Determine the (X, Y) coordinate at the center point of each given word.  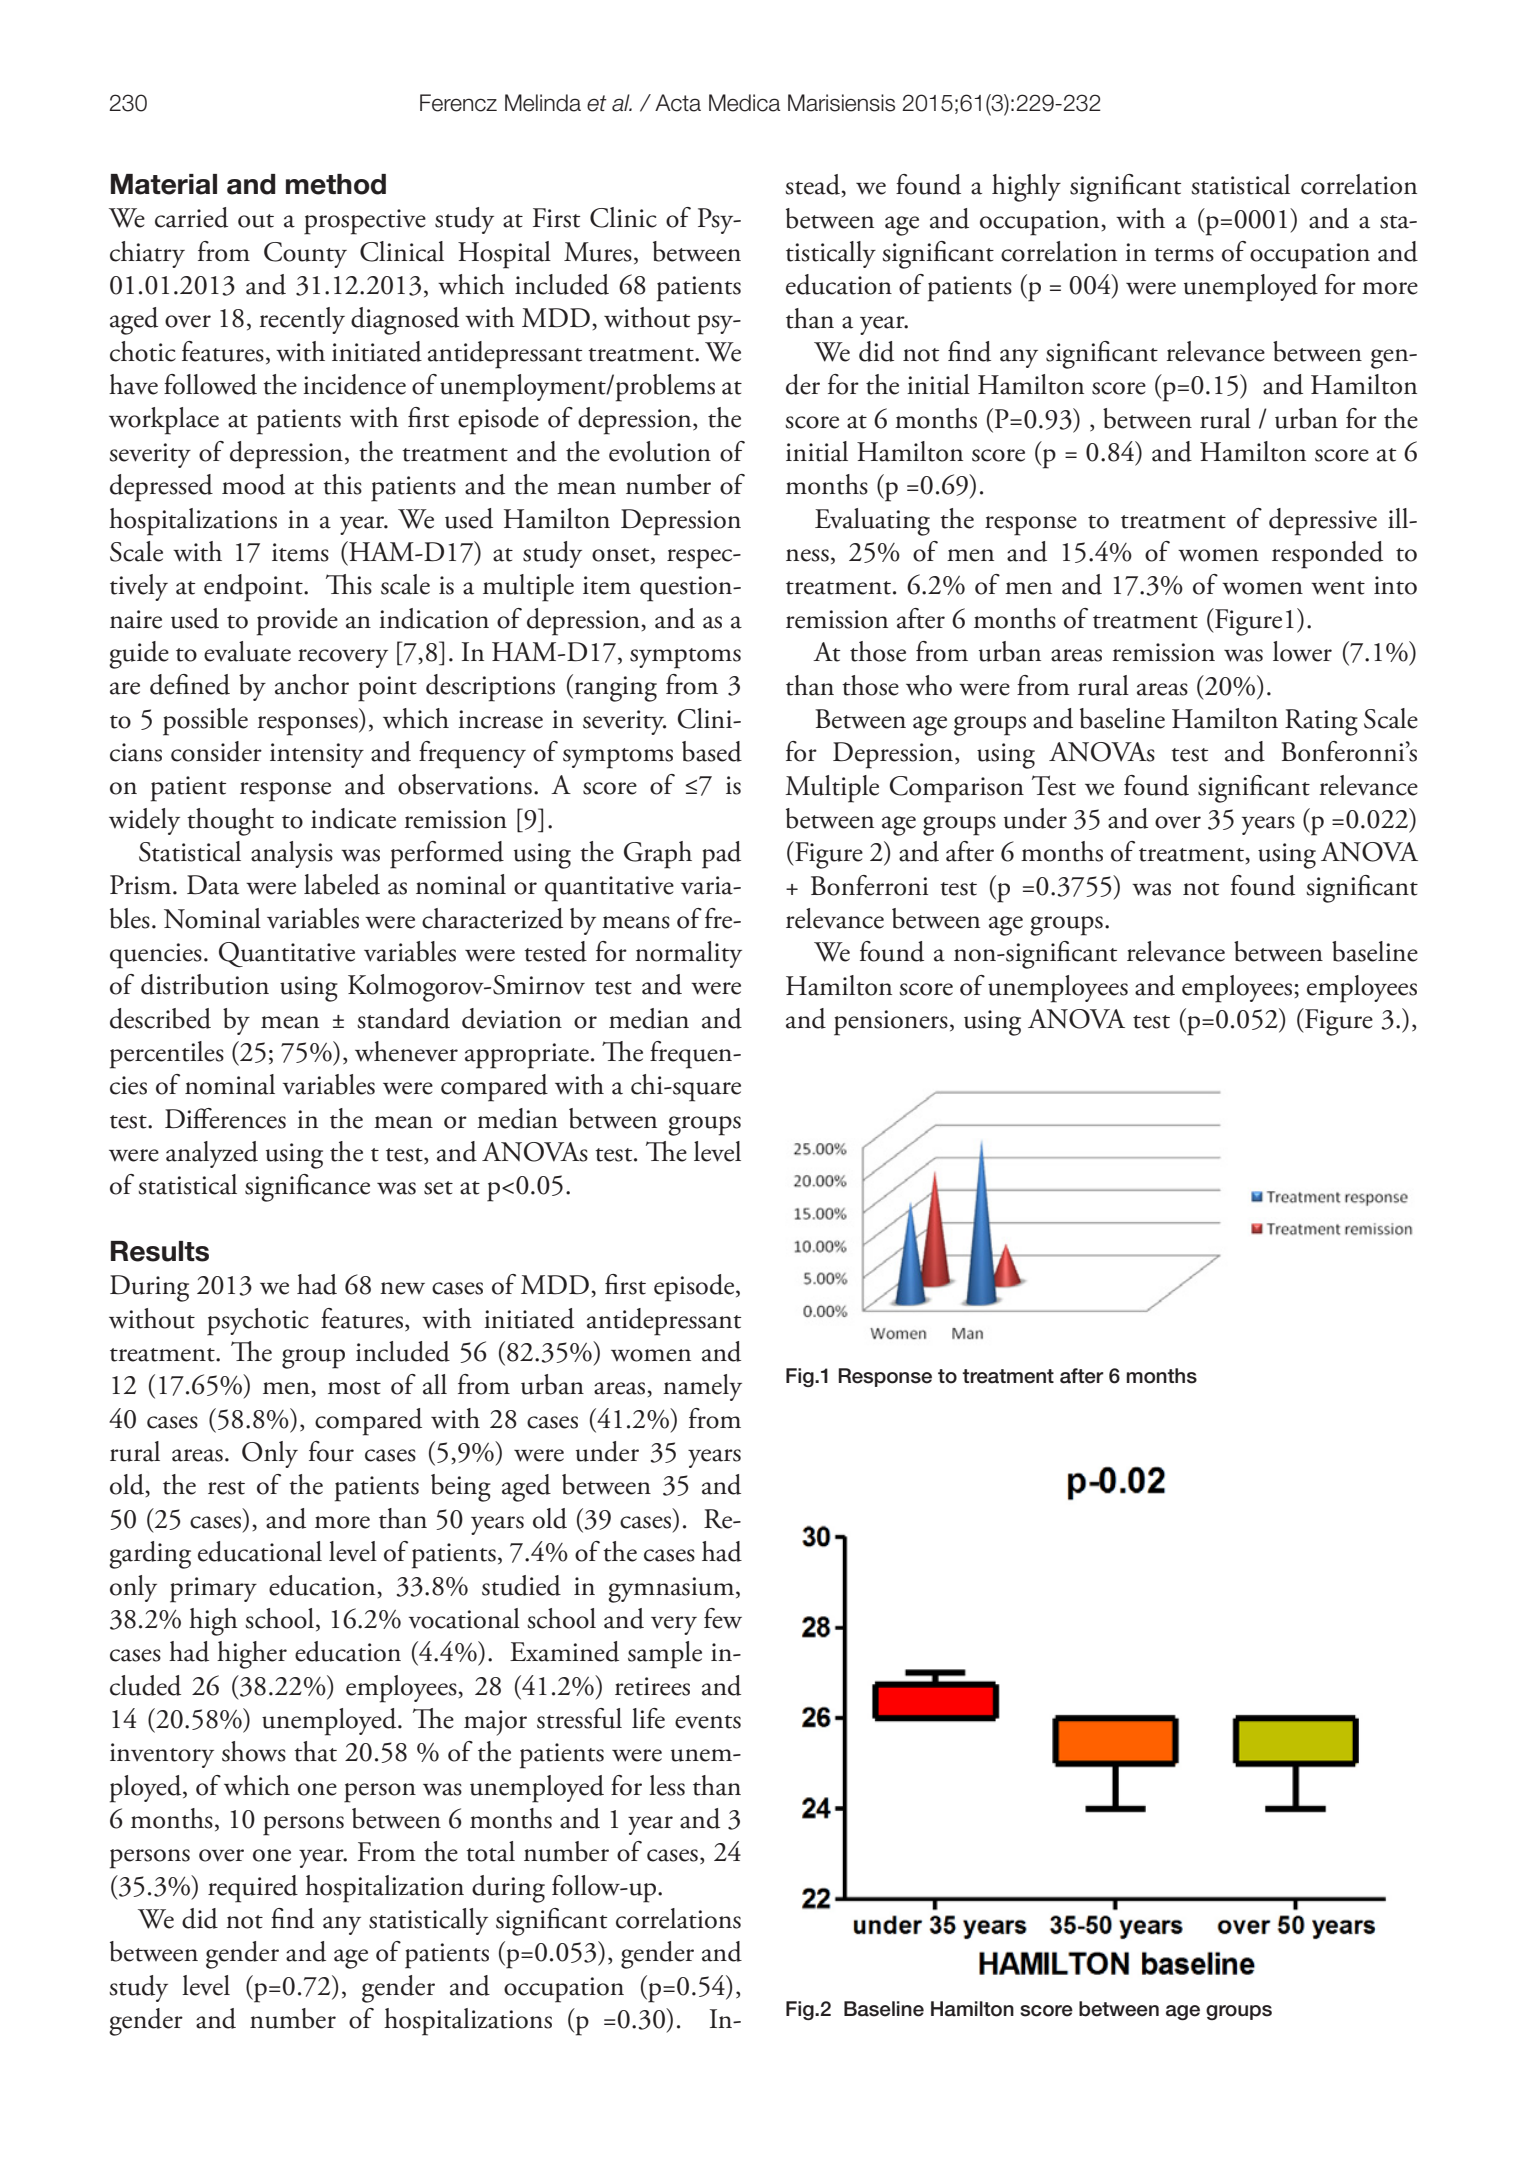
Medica (745, 103)
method (336, 184)
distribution (205, 984)
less (667, 1785)
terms (1184, 255)
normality (688, 954)
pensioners (891, 1023)
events (708, 1722)
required (253, 1889)
